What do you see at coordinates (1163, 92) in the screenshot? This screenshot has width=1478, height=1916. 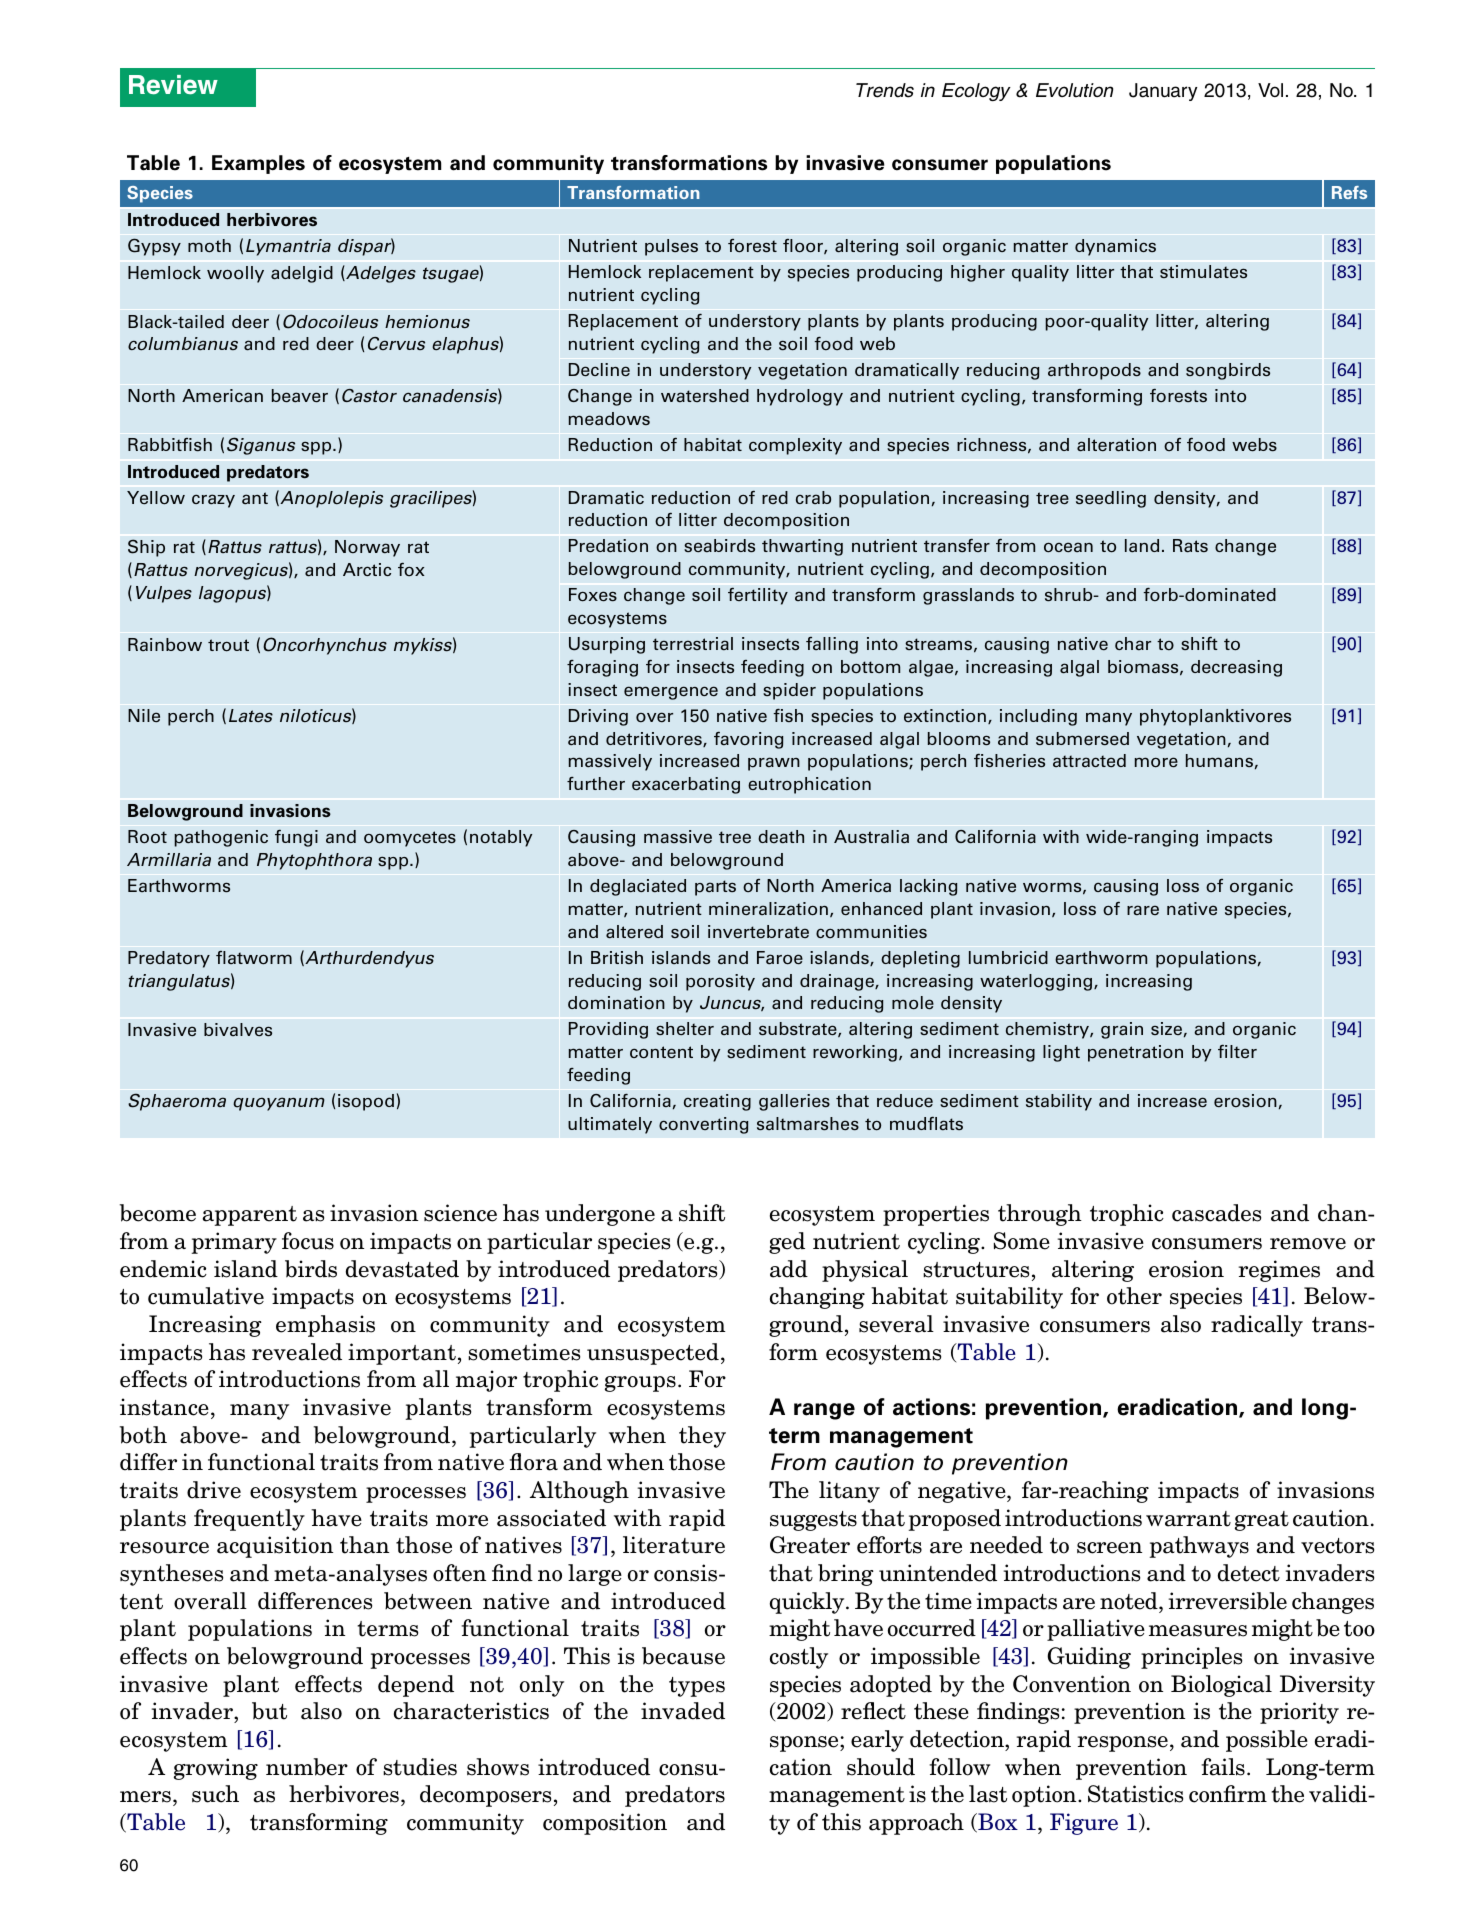 I see `January` at bounding box center [1163, 92].
